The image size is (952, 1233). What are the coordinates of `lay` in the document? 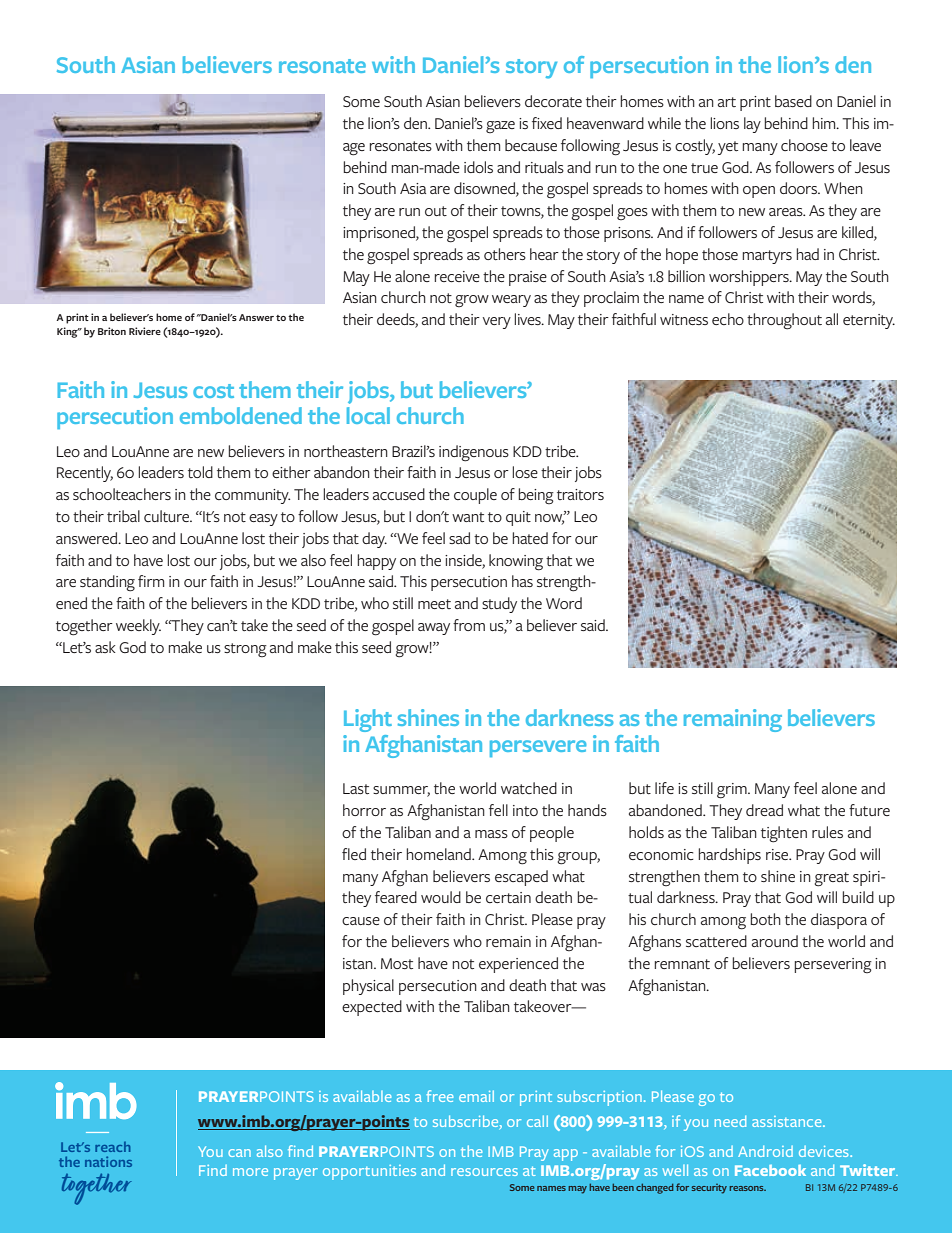 It's located at (752, 125).
